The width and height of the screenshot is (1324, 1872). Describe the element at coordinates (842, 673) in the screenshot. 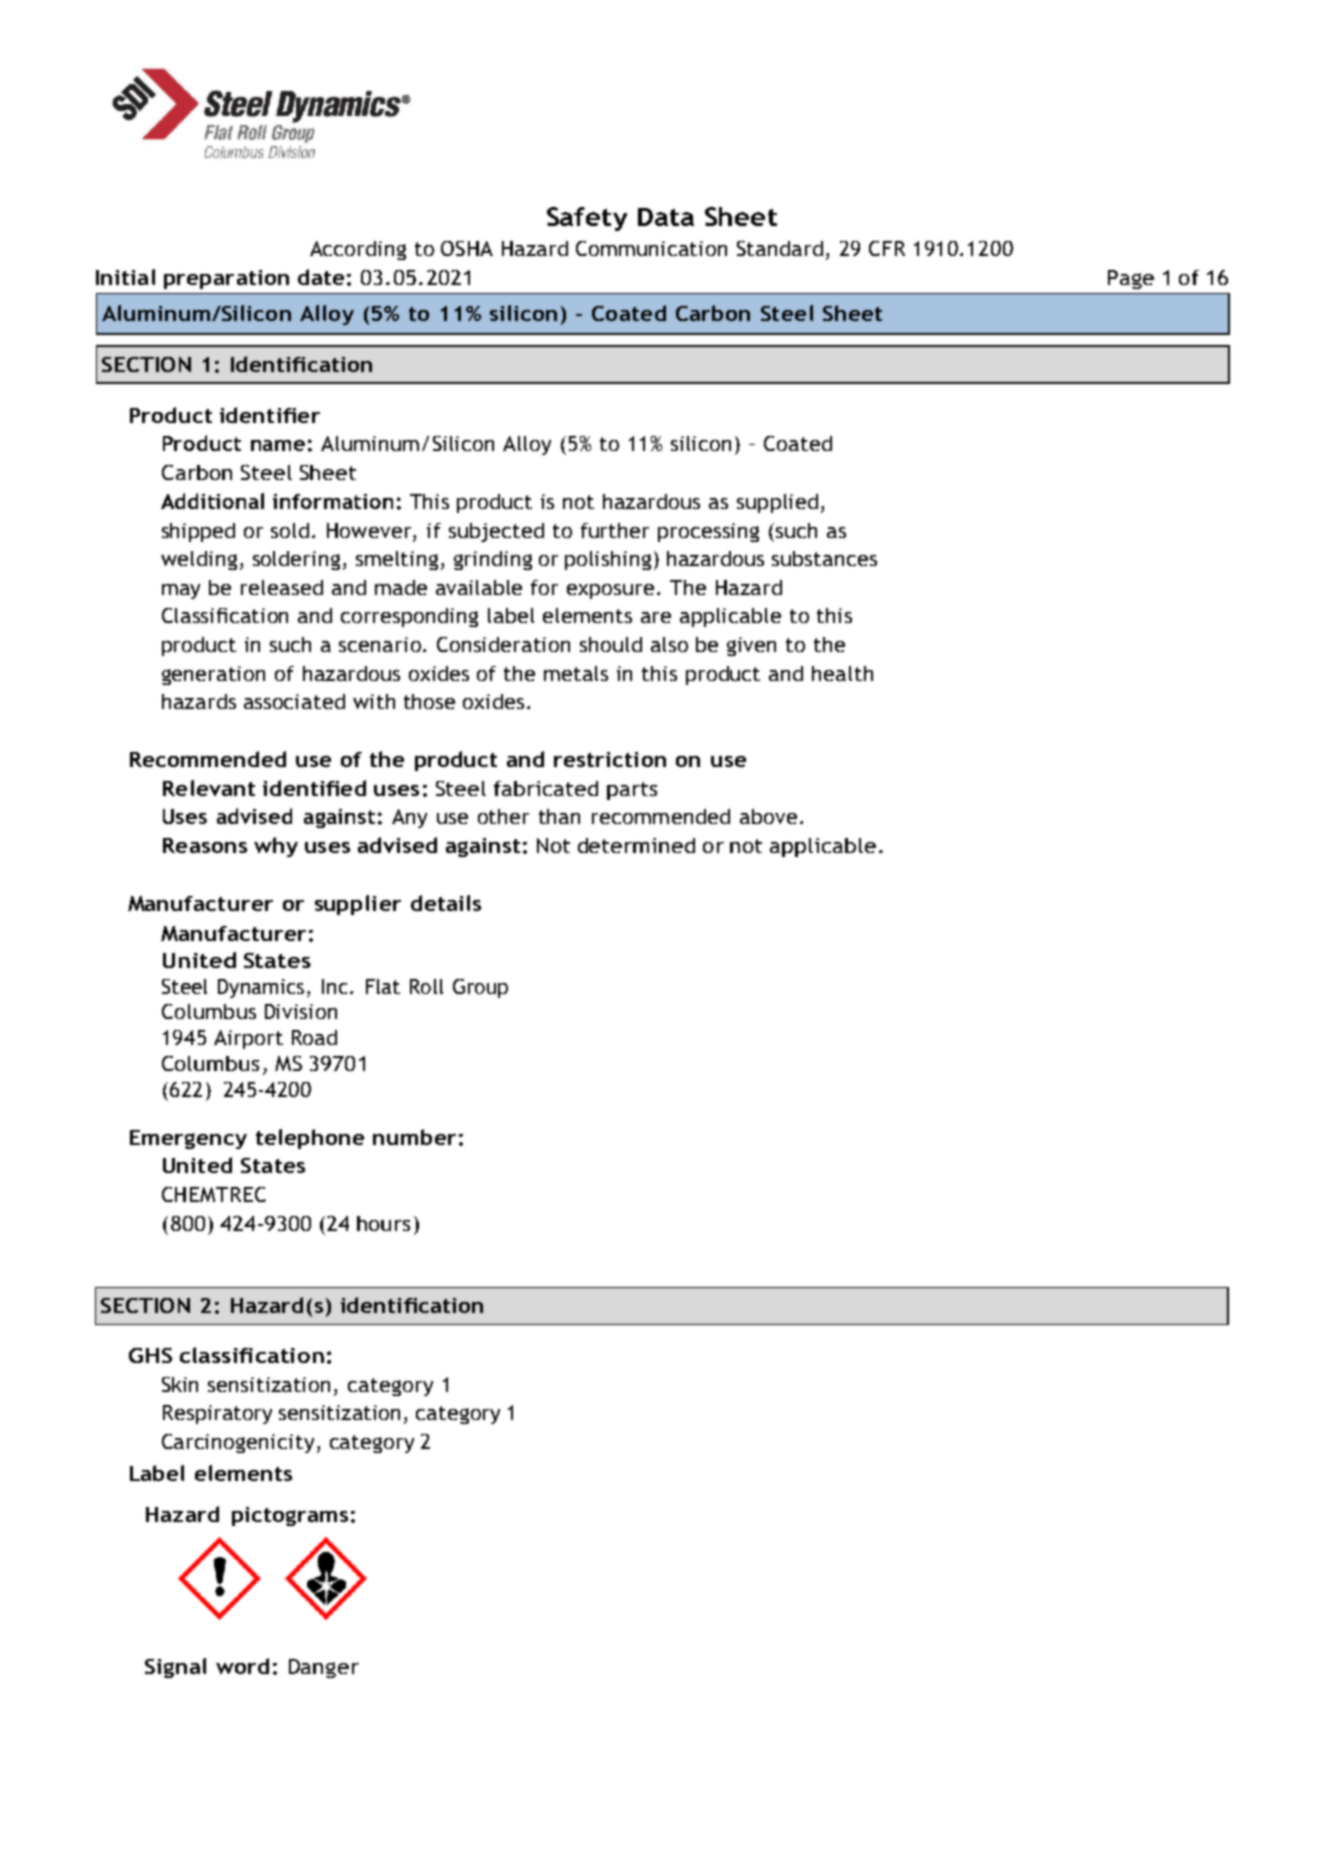

I see `health` at that location.
